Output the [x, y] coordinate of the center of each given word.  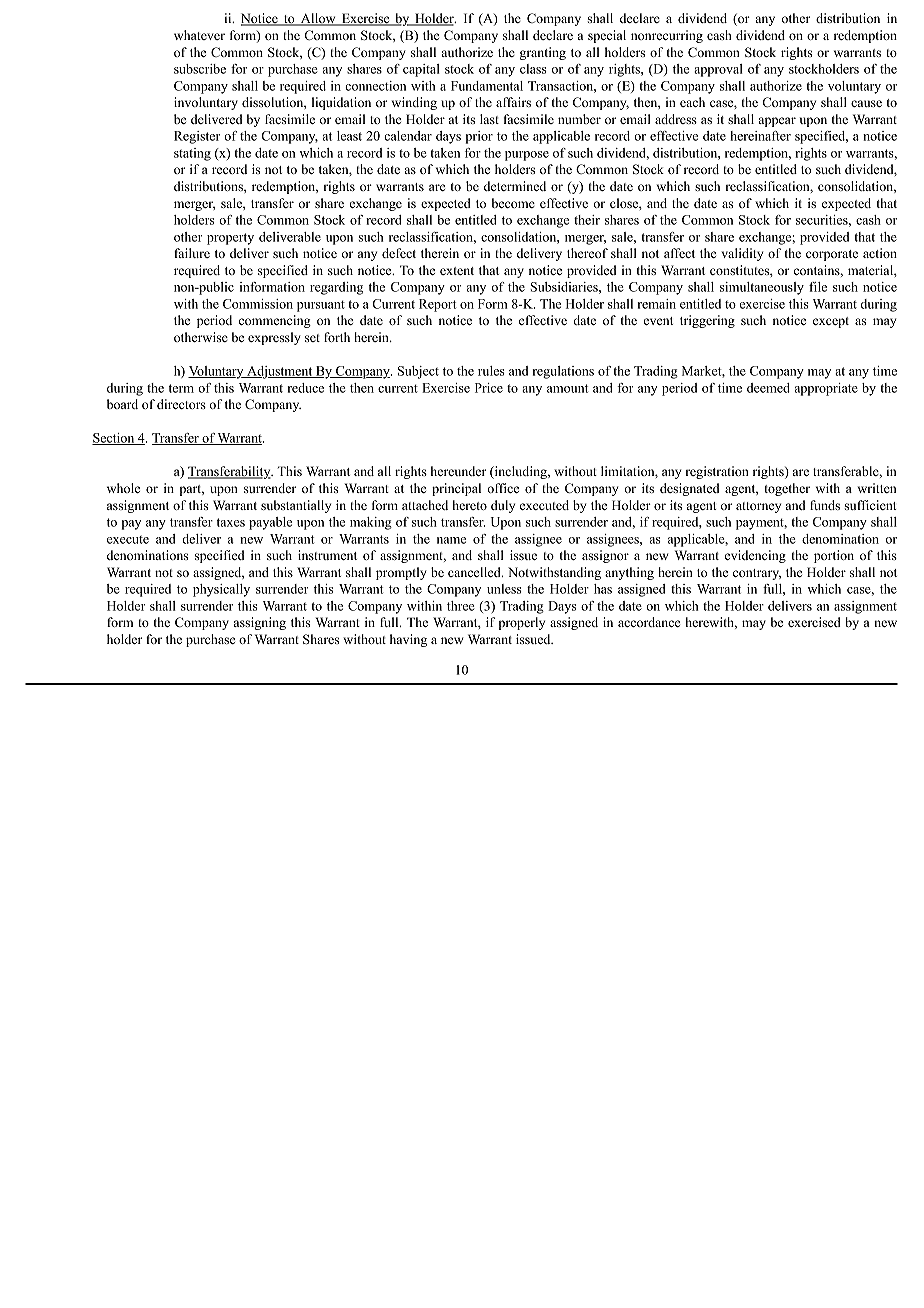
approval [718, 70]
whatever [199, 35]
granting [543, 53]
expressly [274, 338]
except [831, 322]
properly [522, 623]
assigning [260, 623]
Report [438, 305]
